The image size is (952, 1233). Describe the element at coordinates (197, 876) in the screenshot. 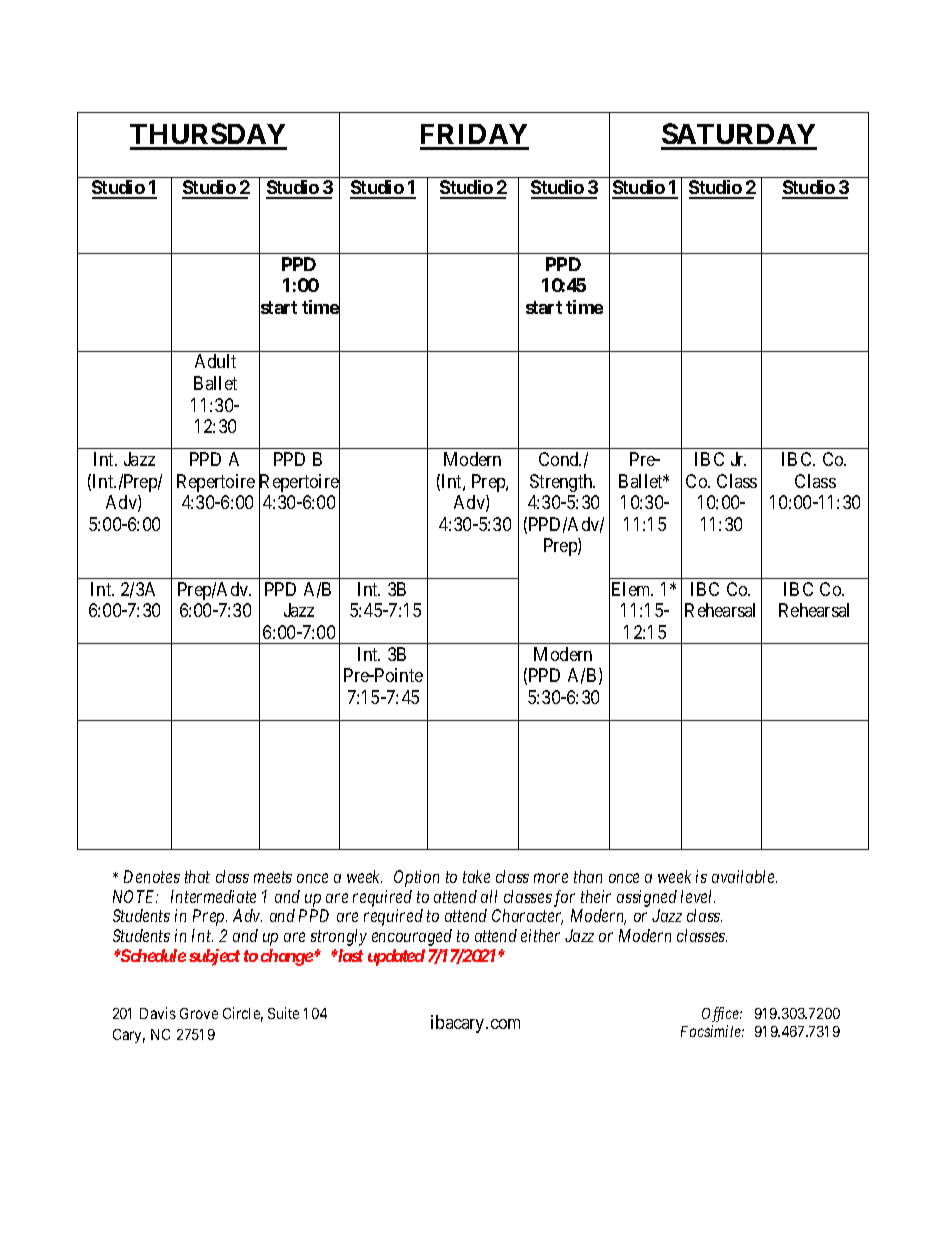

I see `that` at that location.
